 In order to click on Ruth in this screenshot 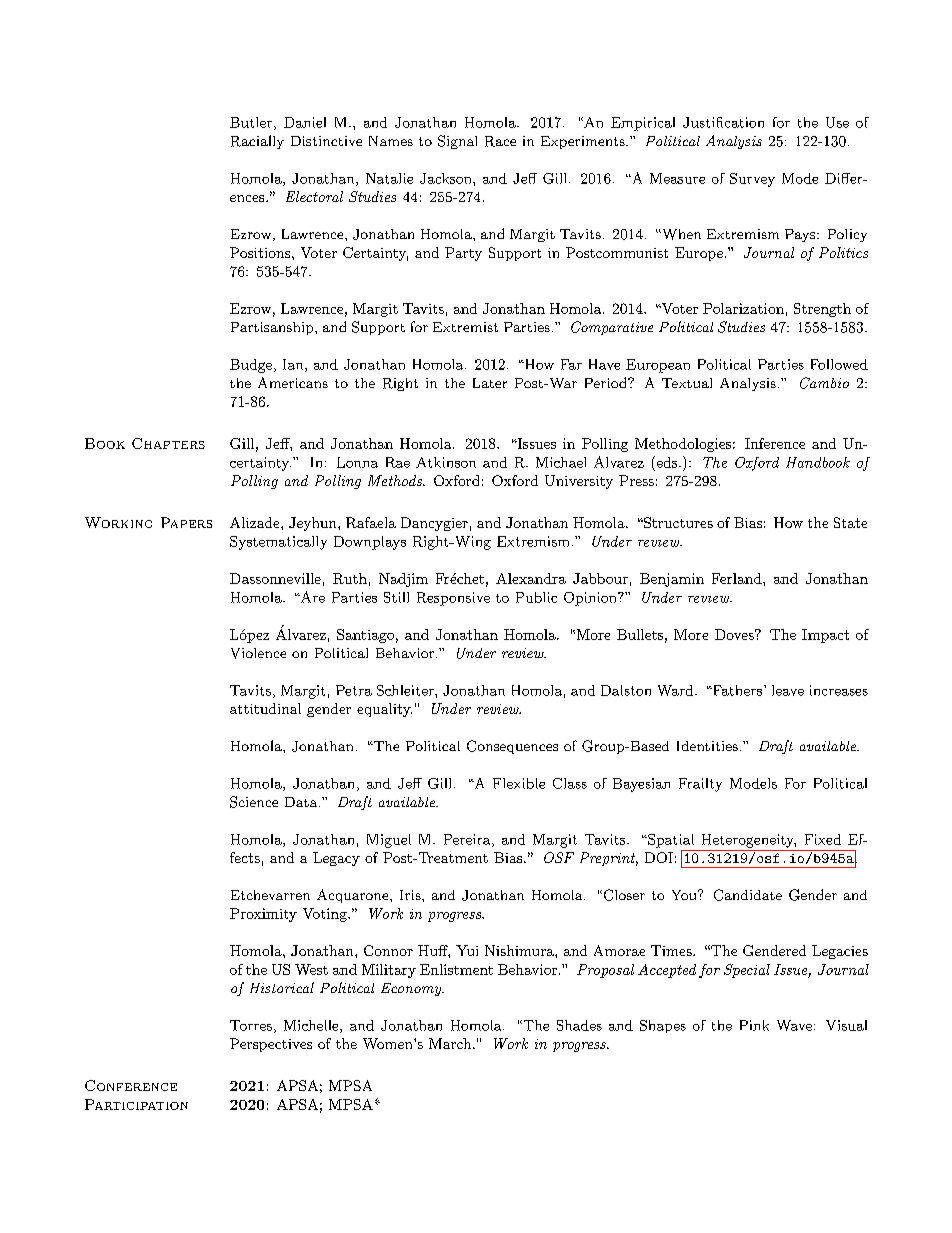, I will do `click(350, 578)`.
